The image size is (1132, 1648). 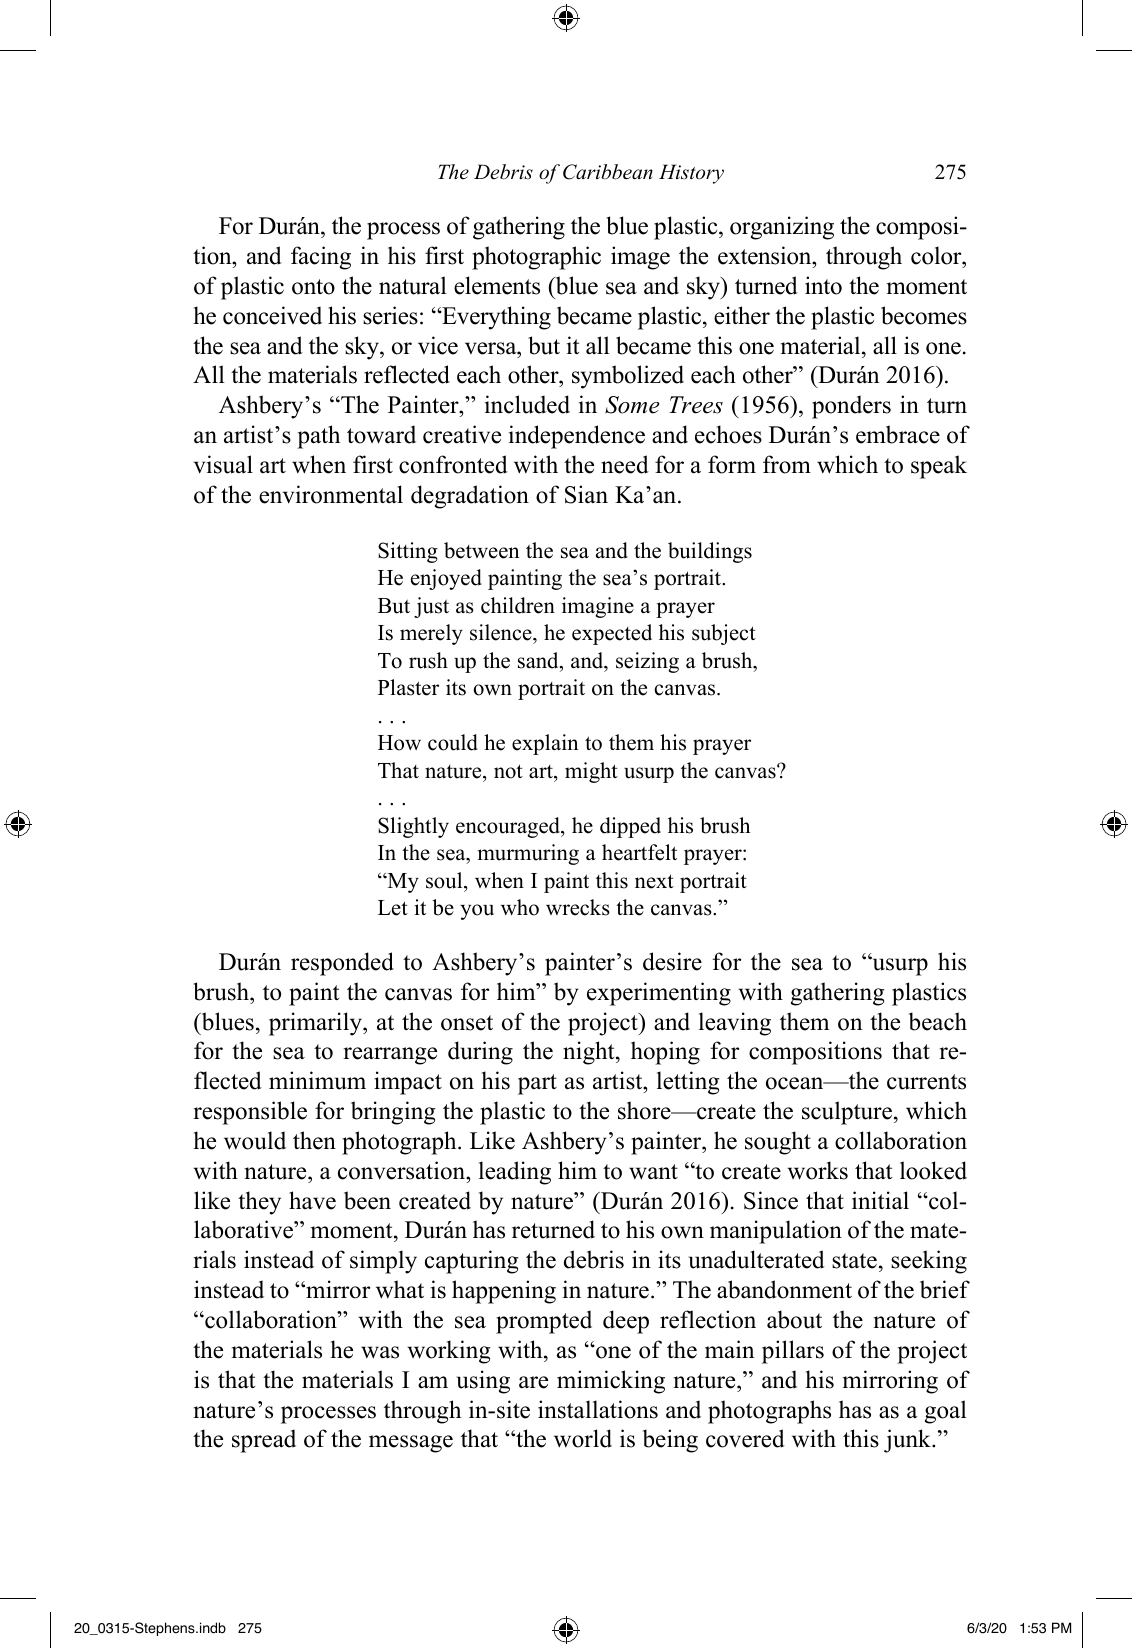 I want to click on independence, so click(x=577, y=437).
